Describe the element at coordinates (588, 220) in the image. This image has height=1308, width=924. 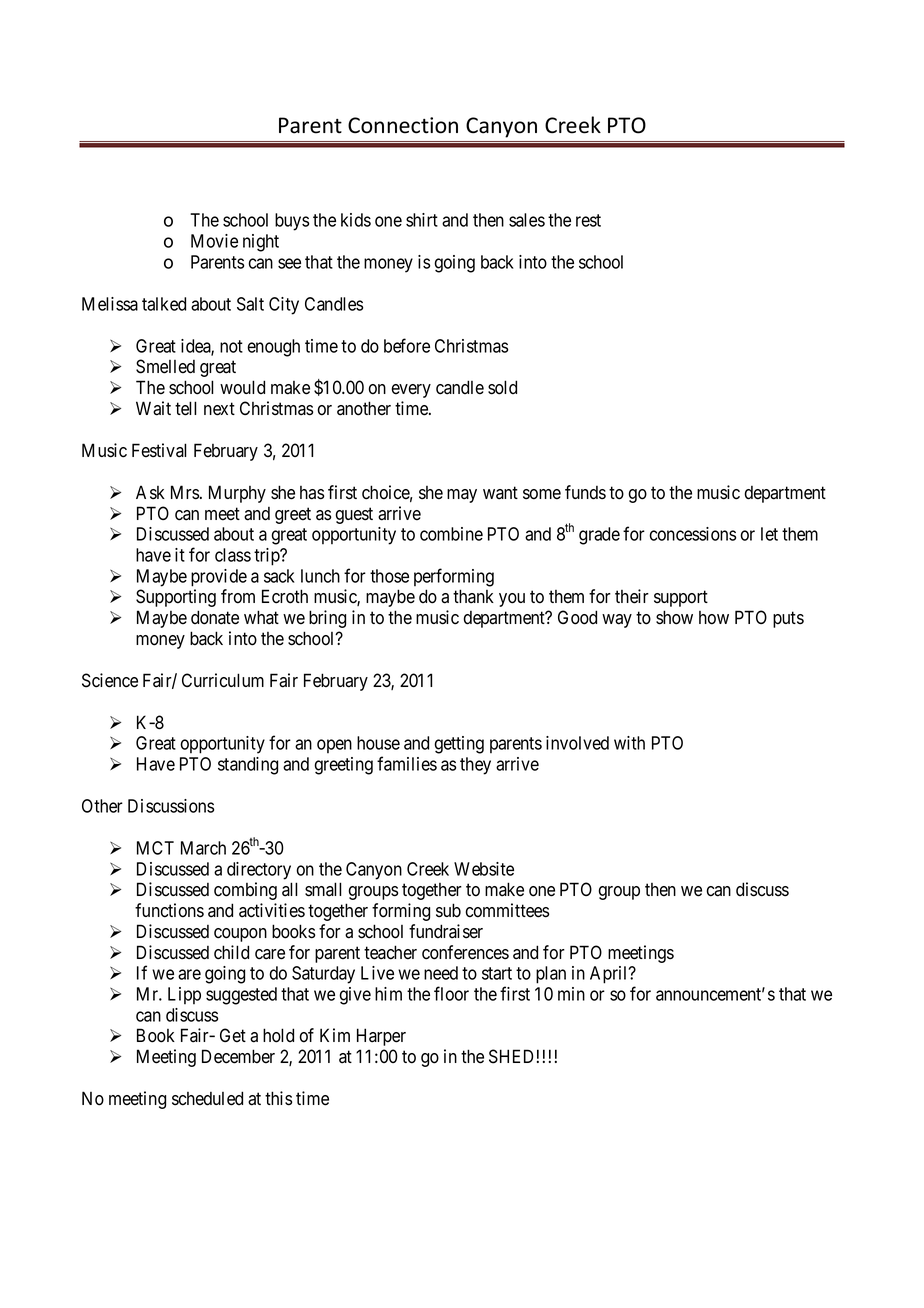
I see `rest` at that location.
